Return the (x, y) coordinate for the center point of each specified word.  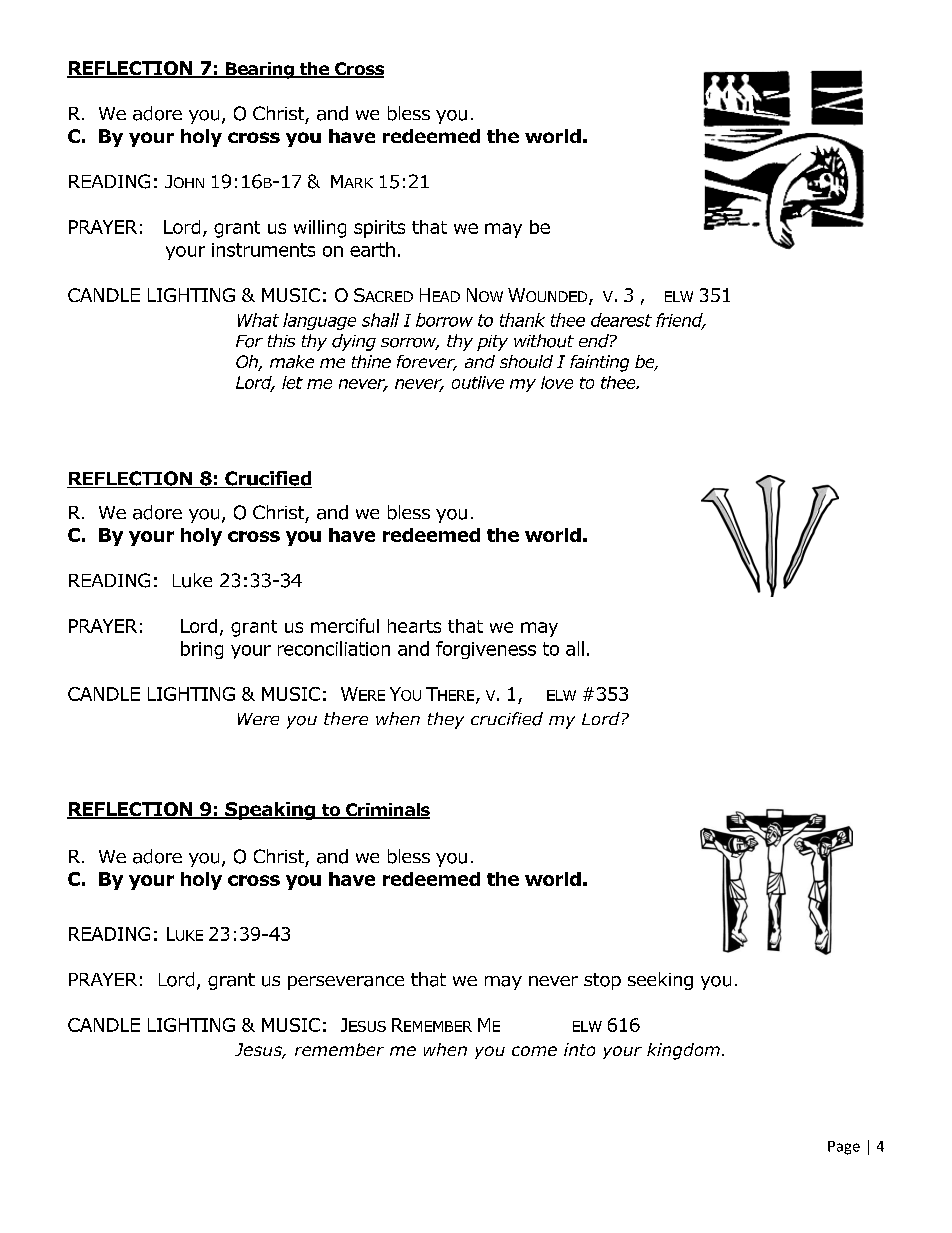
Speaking (270, 811)
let (292, 382)
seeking (660, 981)
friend (680, 321)
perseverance (346, 983)
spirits (379, 229)
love (557, 382)
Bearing (260, 70)
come (534, 1051)
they (446, 720)
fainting (599, 363)
